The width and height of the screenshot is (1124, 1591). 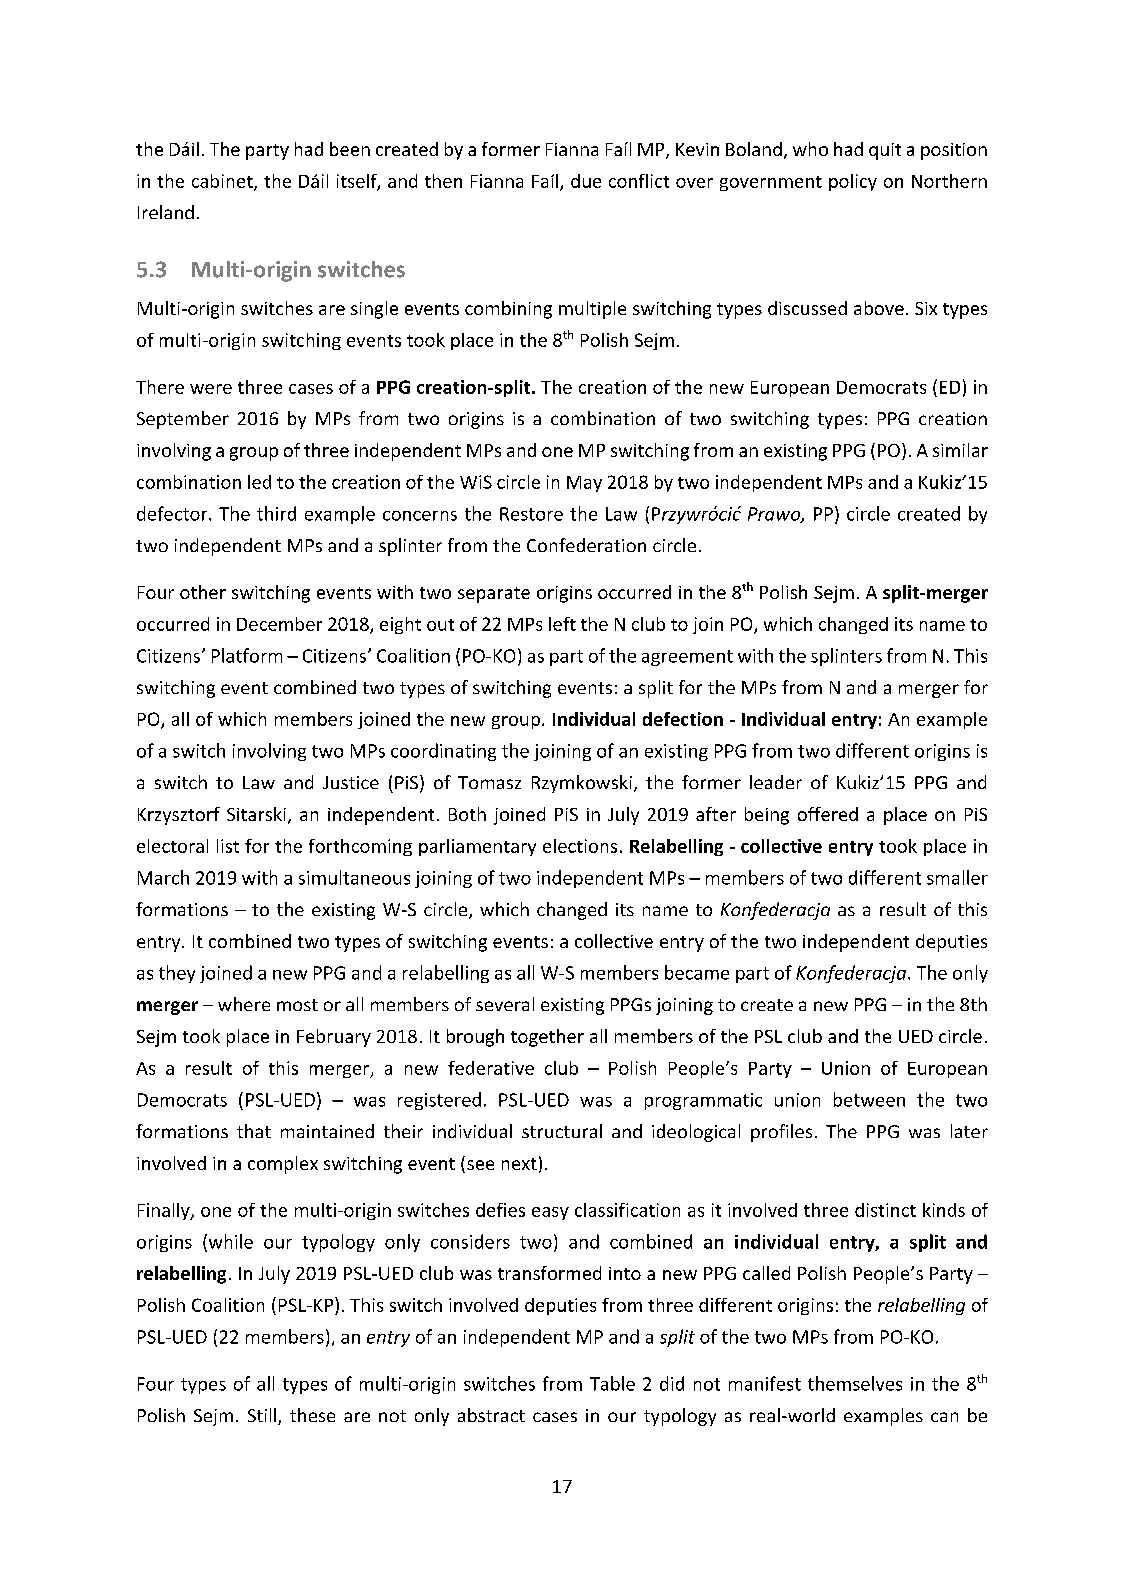 I want to click on that, so click(x=254, y=1131).
